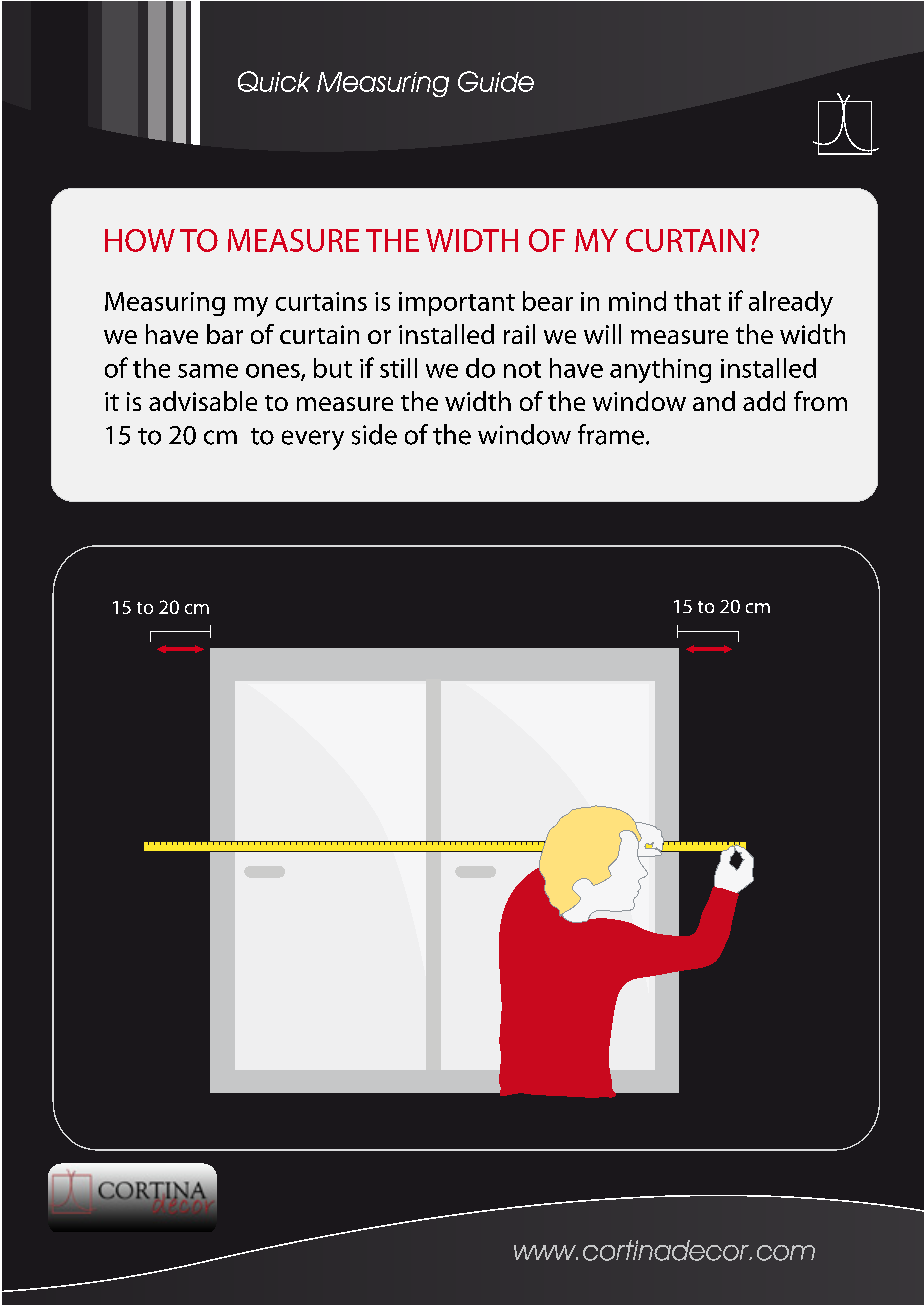 The image size is (924, 1305). I want to click on mind, so click(637, 301).
